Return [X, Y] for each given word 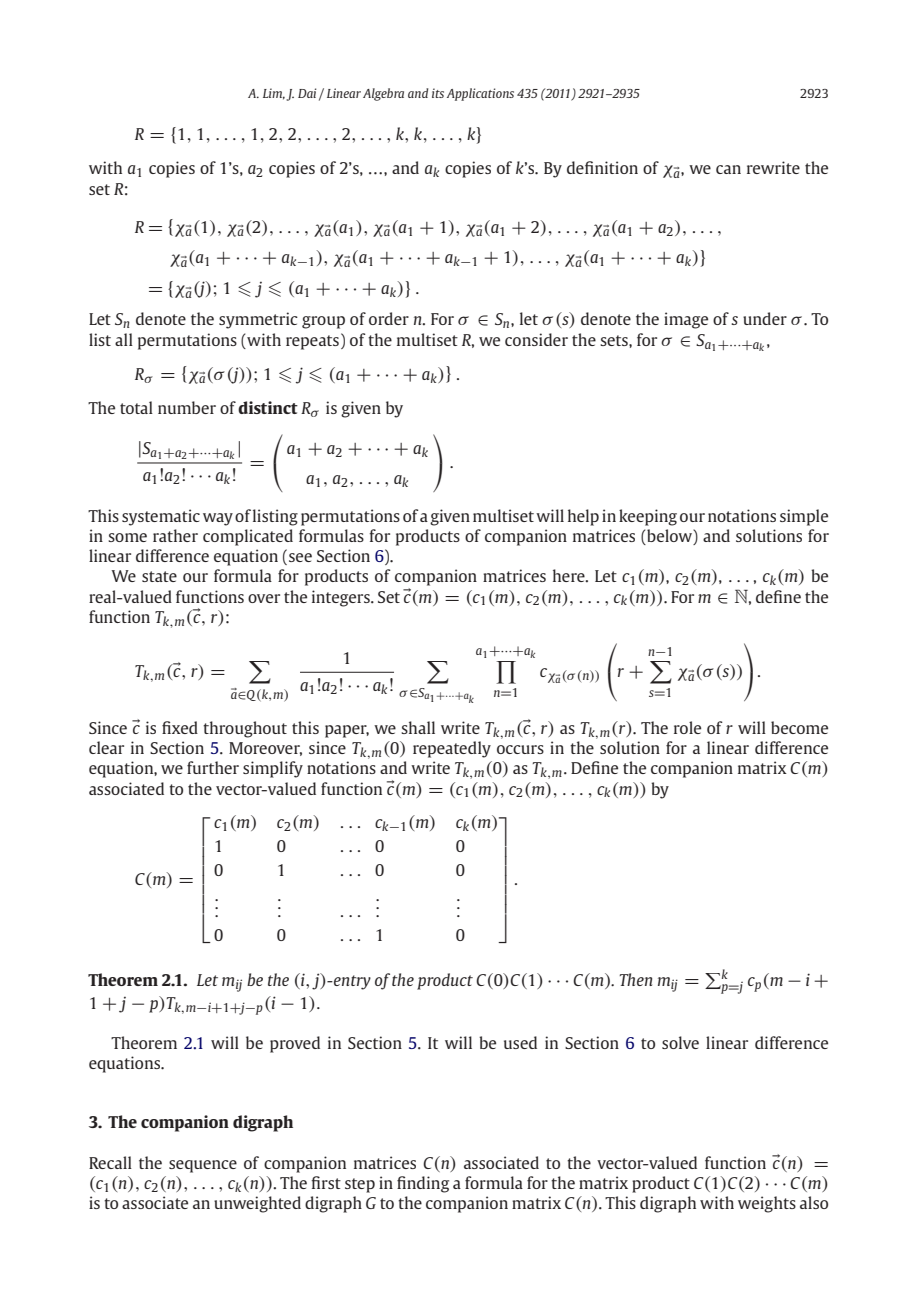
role [687, 727]
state [159, 576]
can [728, 169]
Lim [274, 94]
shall [418, 727]
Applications [480, 94]
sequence [203, 1166]
